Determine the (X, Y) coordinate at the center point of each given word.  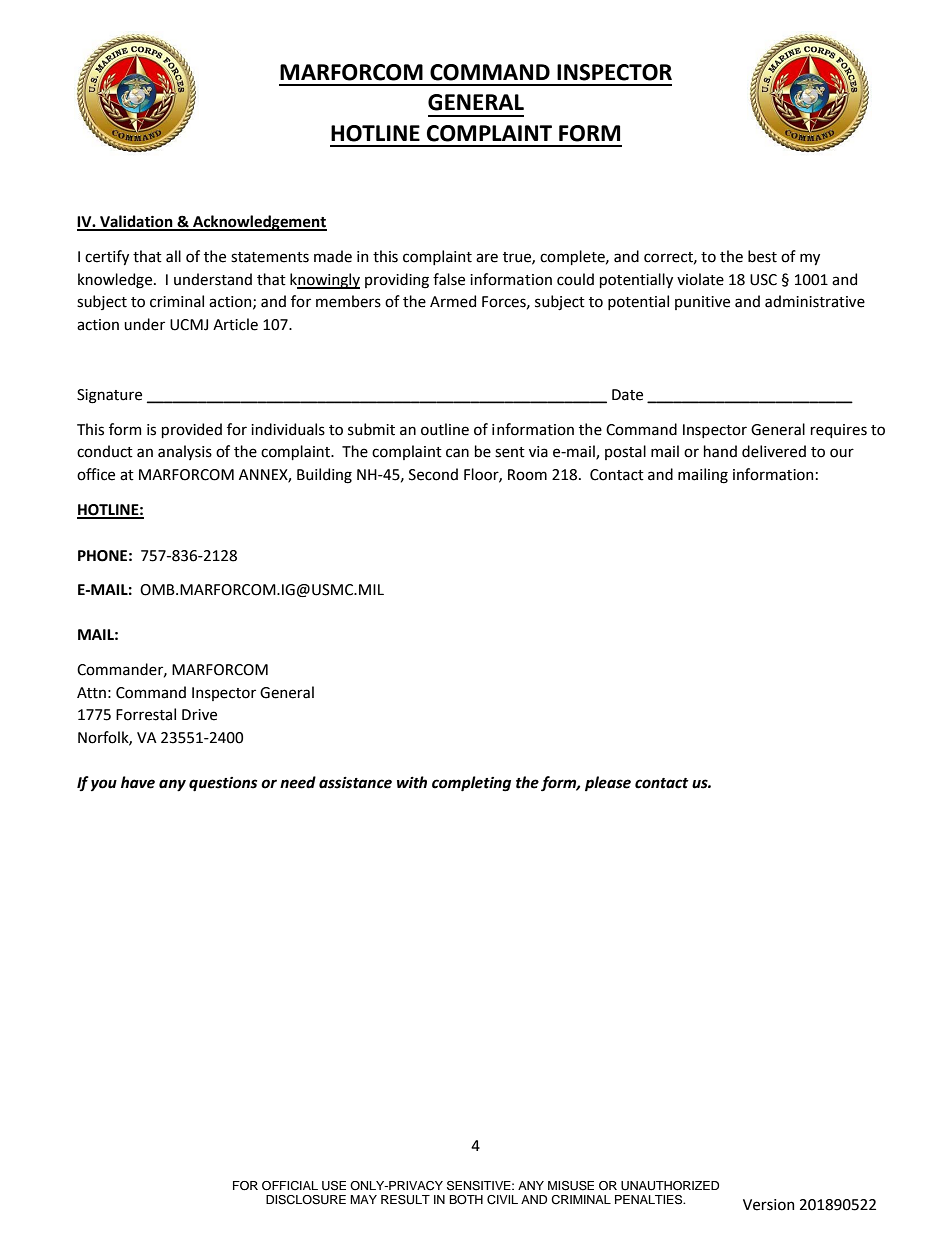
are (487, 258)
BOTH (466, 1200)
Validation (136, 222)
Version (768, 1205)
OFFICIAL (290, 1186)
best (762, 256)
